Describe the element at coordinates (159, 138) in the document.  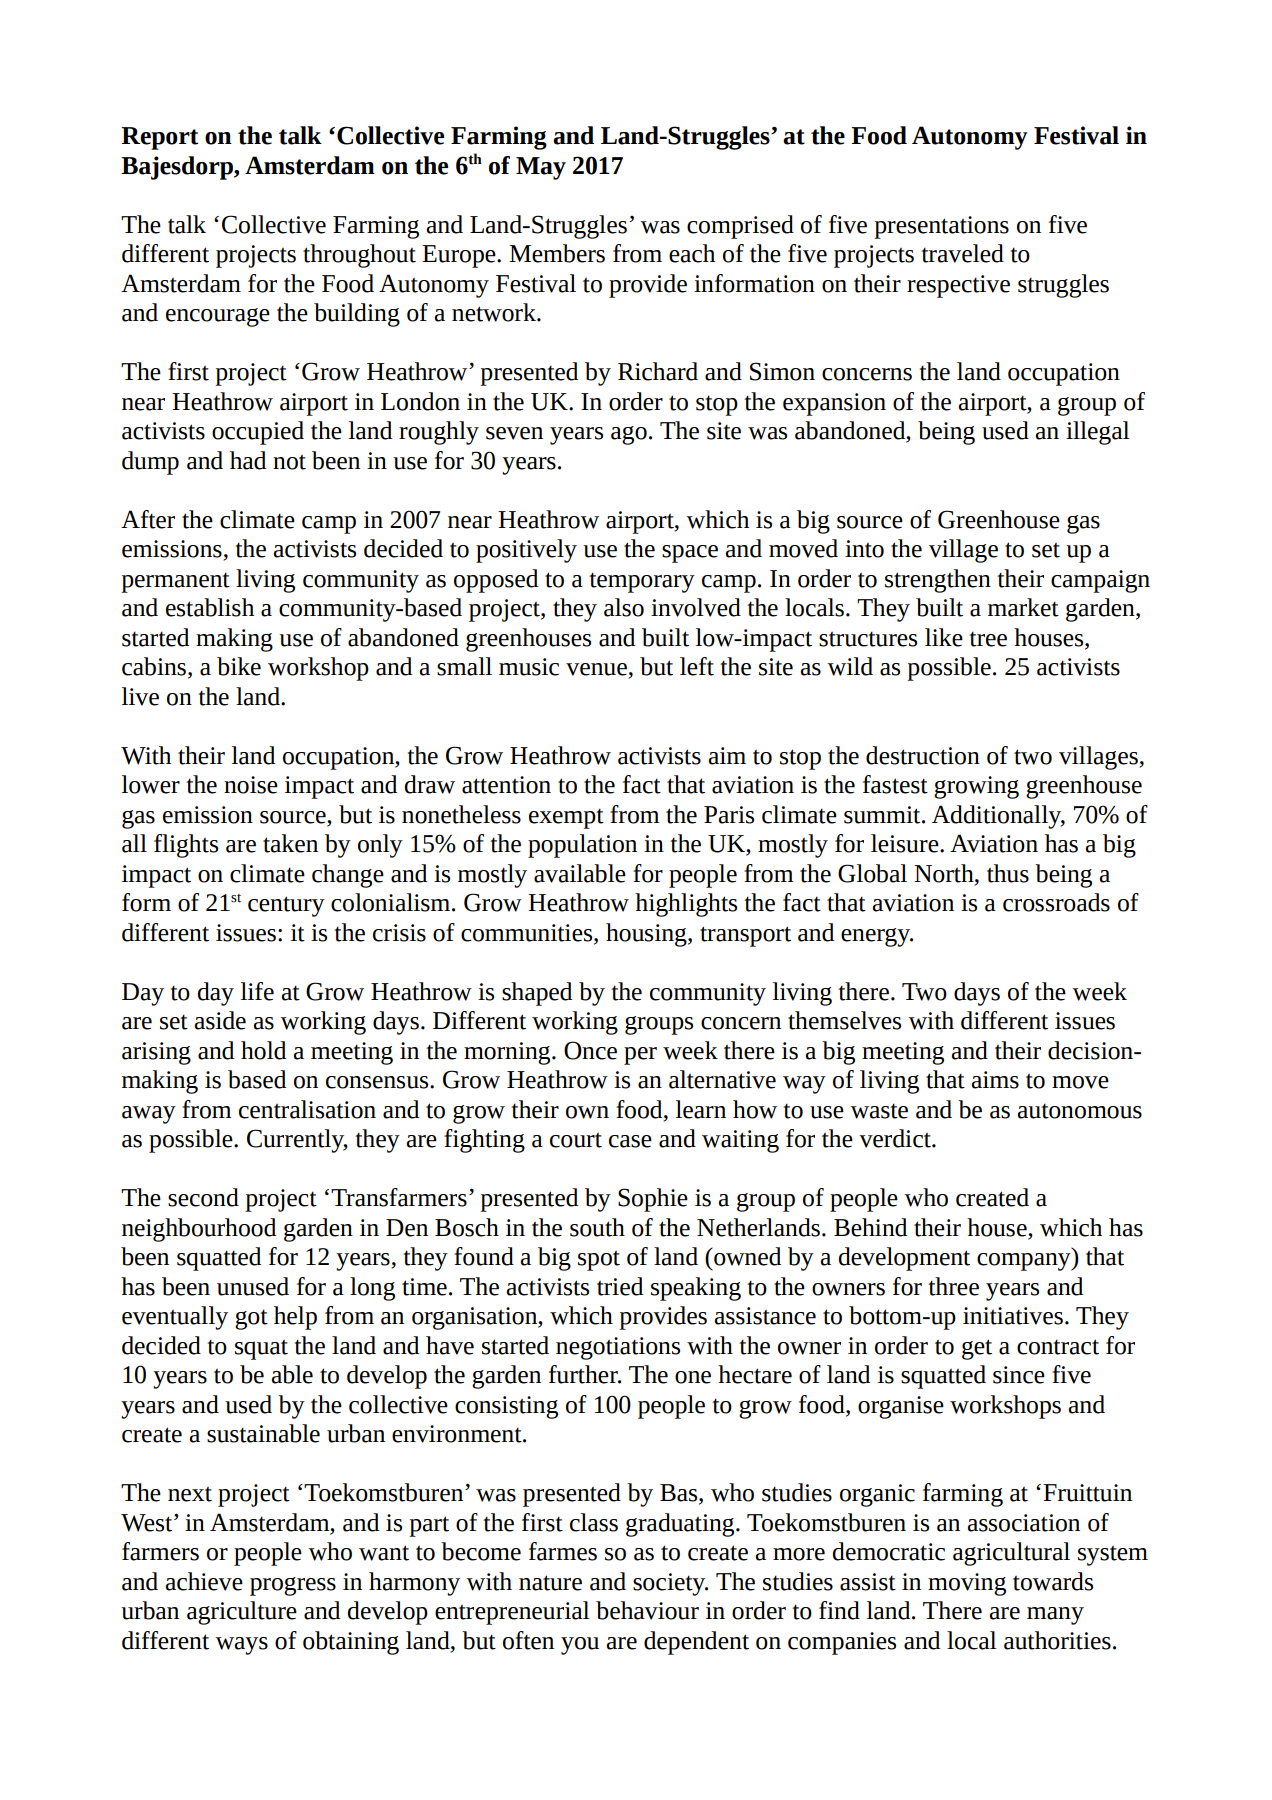
I see `Report` at that location.
